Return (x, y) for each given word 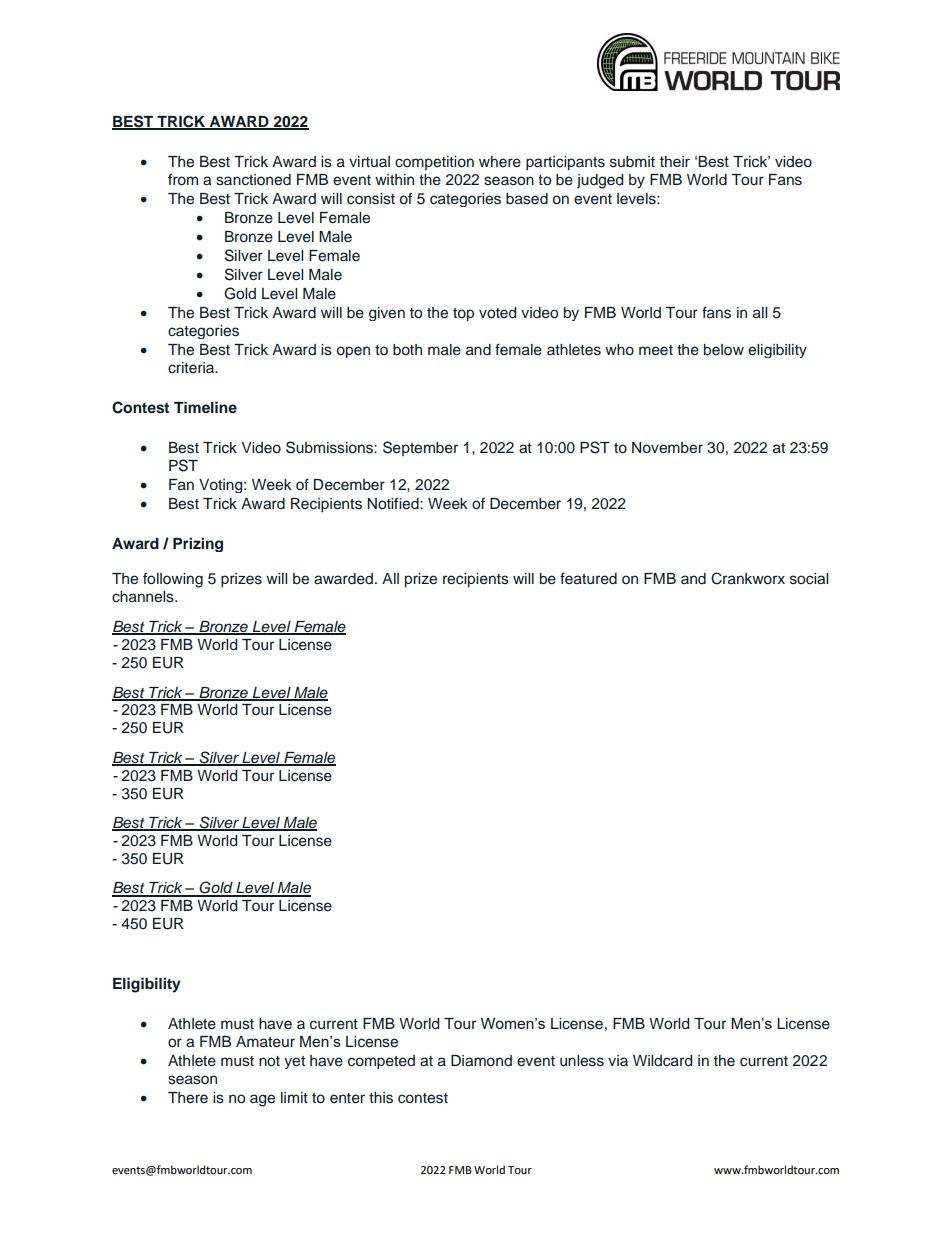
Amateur (265, 1042)
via (618, 1060)
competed (381, 1062)
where (500, 162)
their (675, 161)
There (188, 1098)
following (173, 580)
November (667, 448)
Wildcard (662, 1061)
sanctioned (253, 180)
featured (588, 578)
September (420, 448)
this (381, 1098)
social (809, 579)
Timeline (205, 407)
